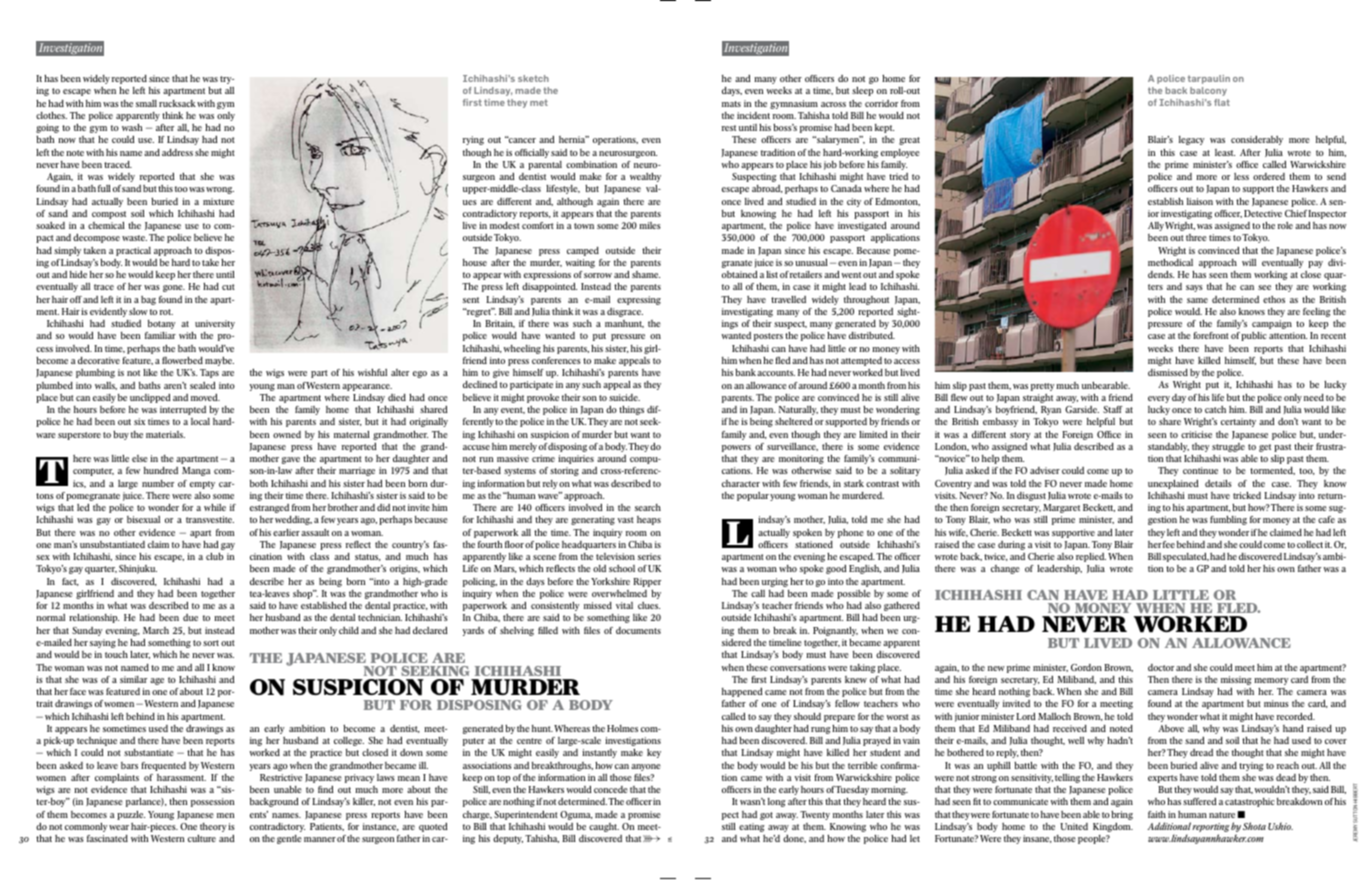 The height and width of the page is (883, 1372). I want to click on small, so click(146, 103).
